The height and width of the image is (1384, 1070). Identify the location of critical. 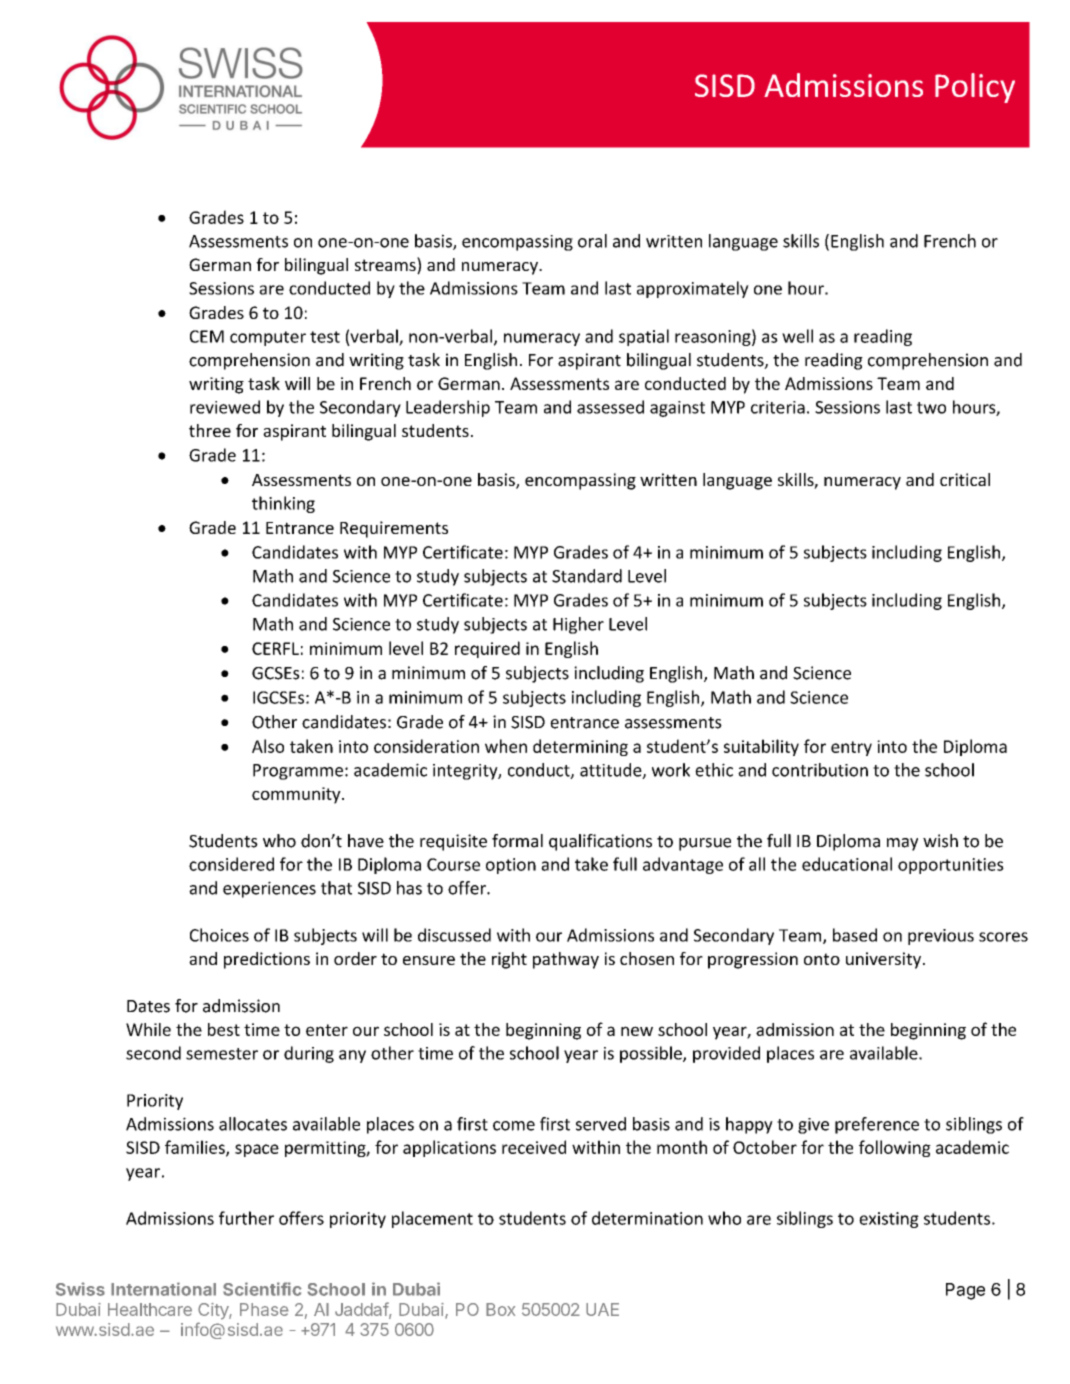
(965, 479).
